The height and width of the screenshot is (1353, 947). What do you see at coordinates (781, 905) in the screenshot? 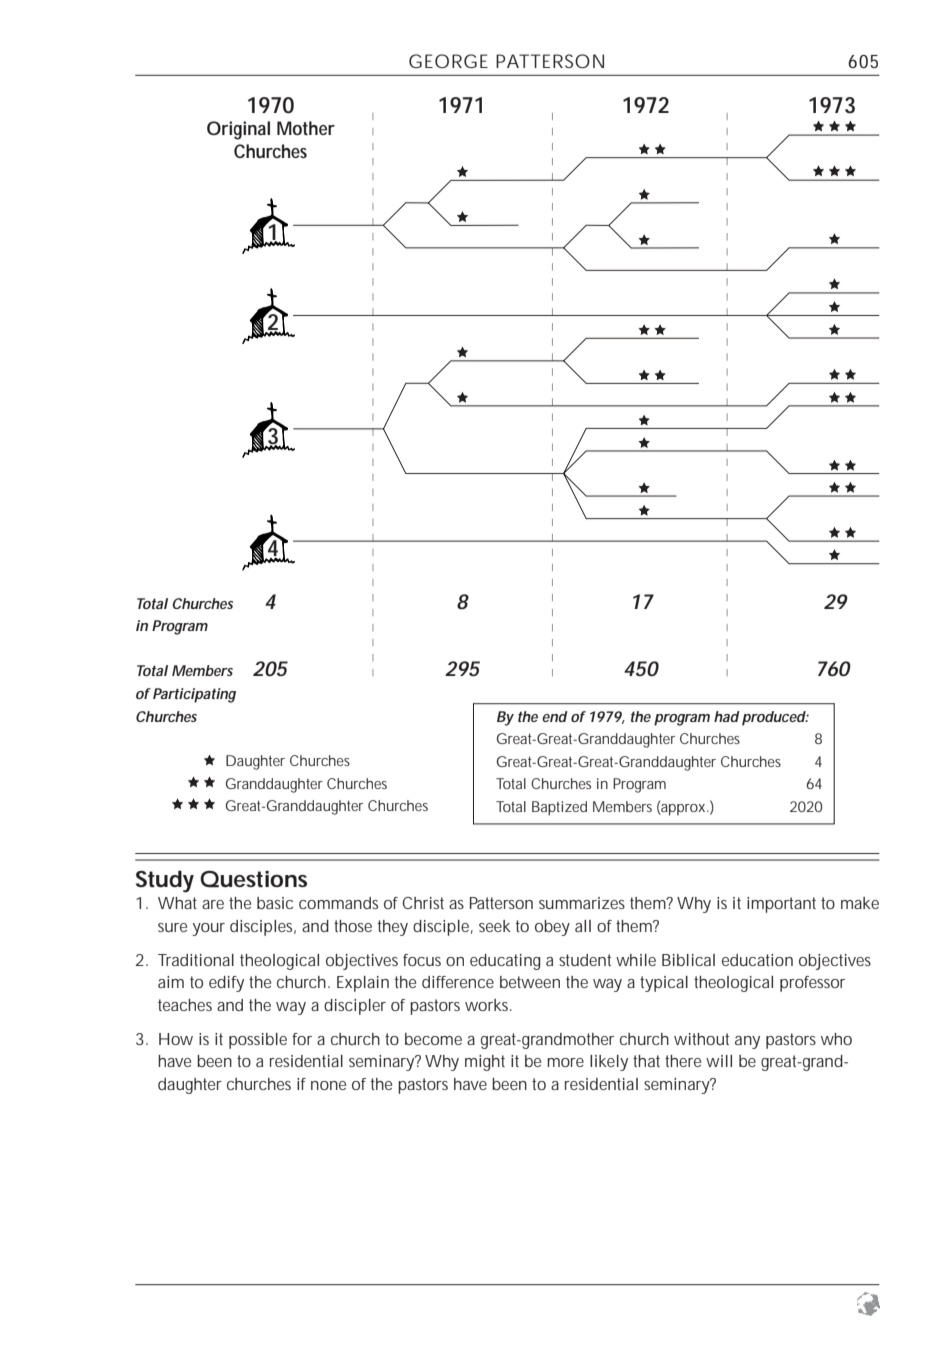
I see `important` at bounding box center [781, 905].
